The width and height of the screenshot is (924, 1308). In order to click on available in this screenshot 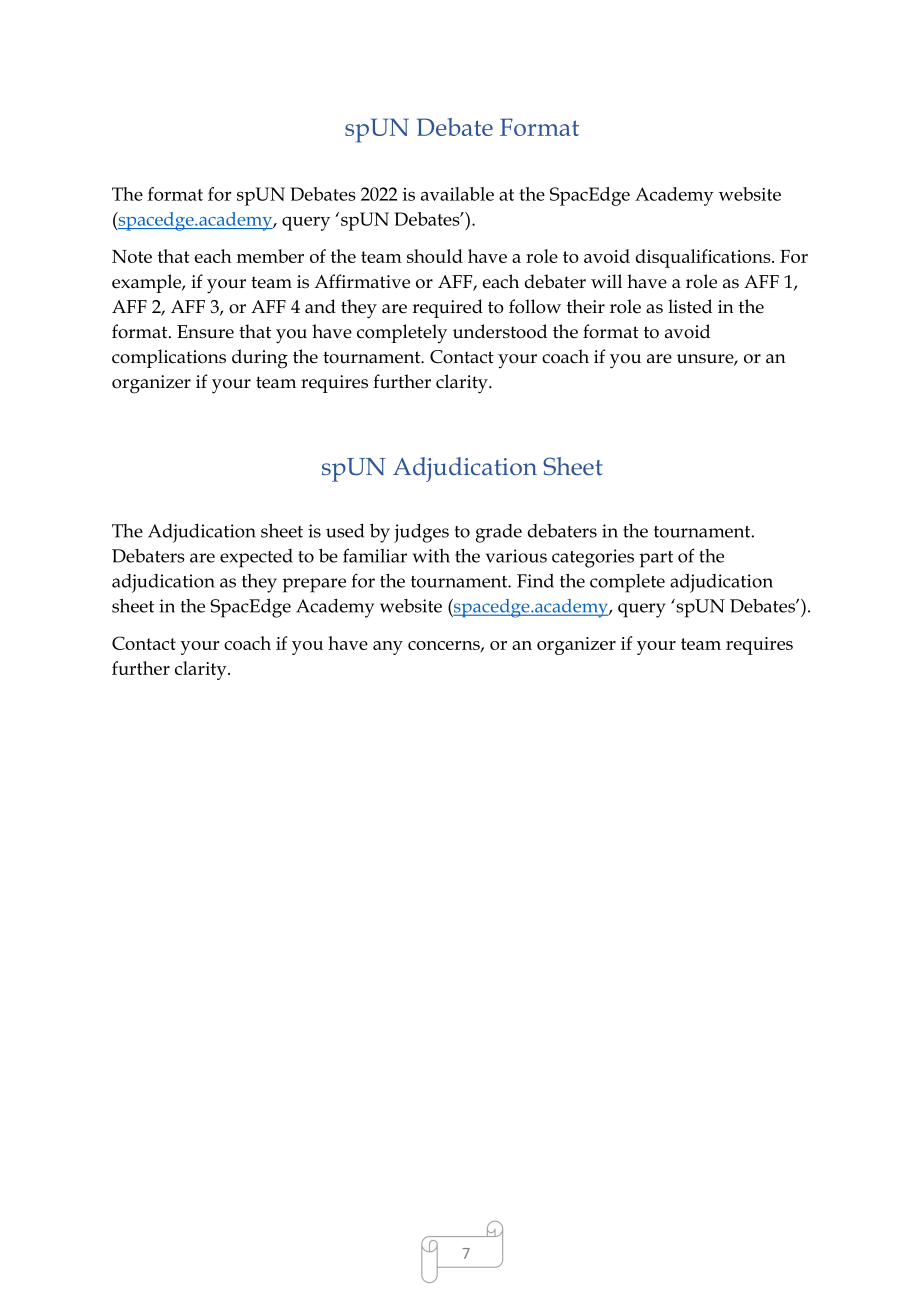, I will do `click(457, 194)`.
